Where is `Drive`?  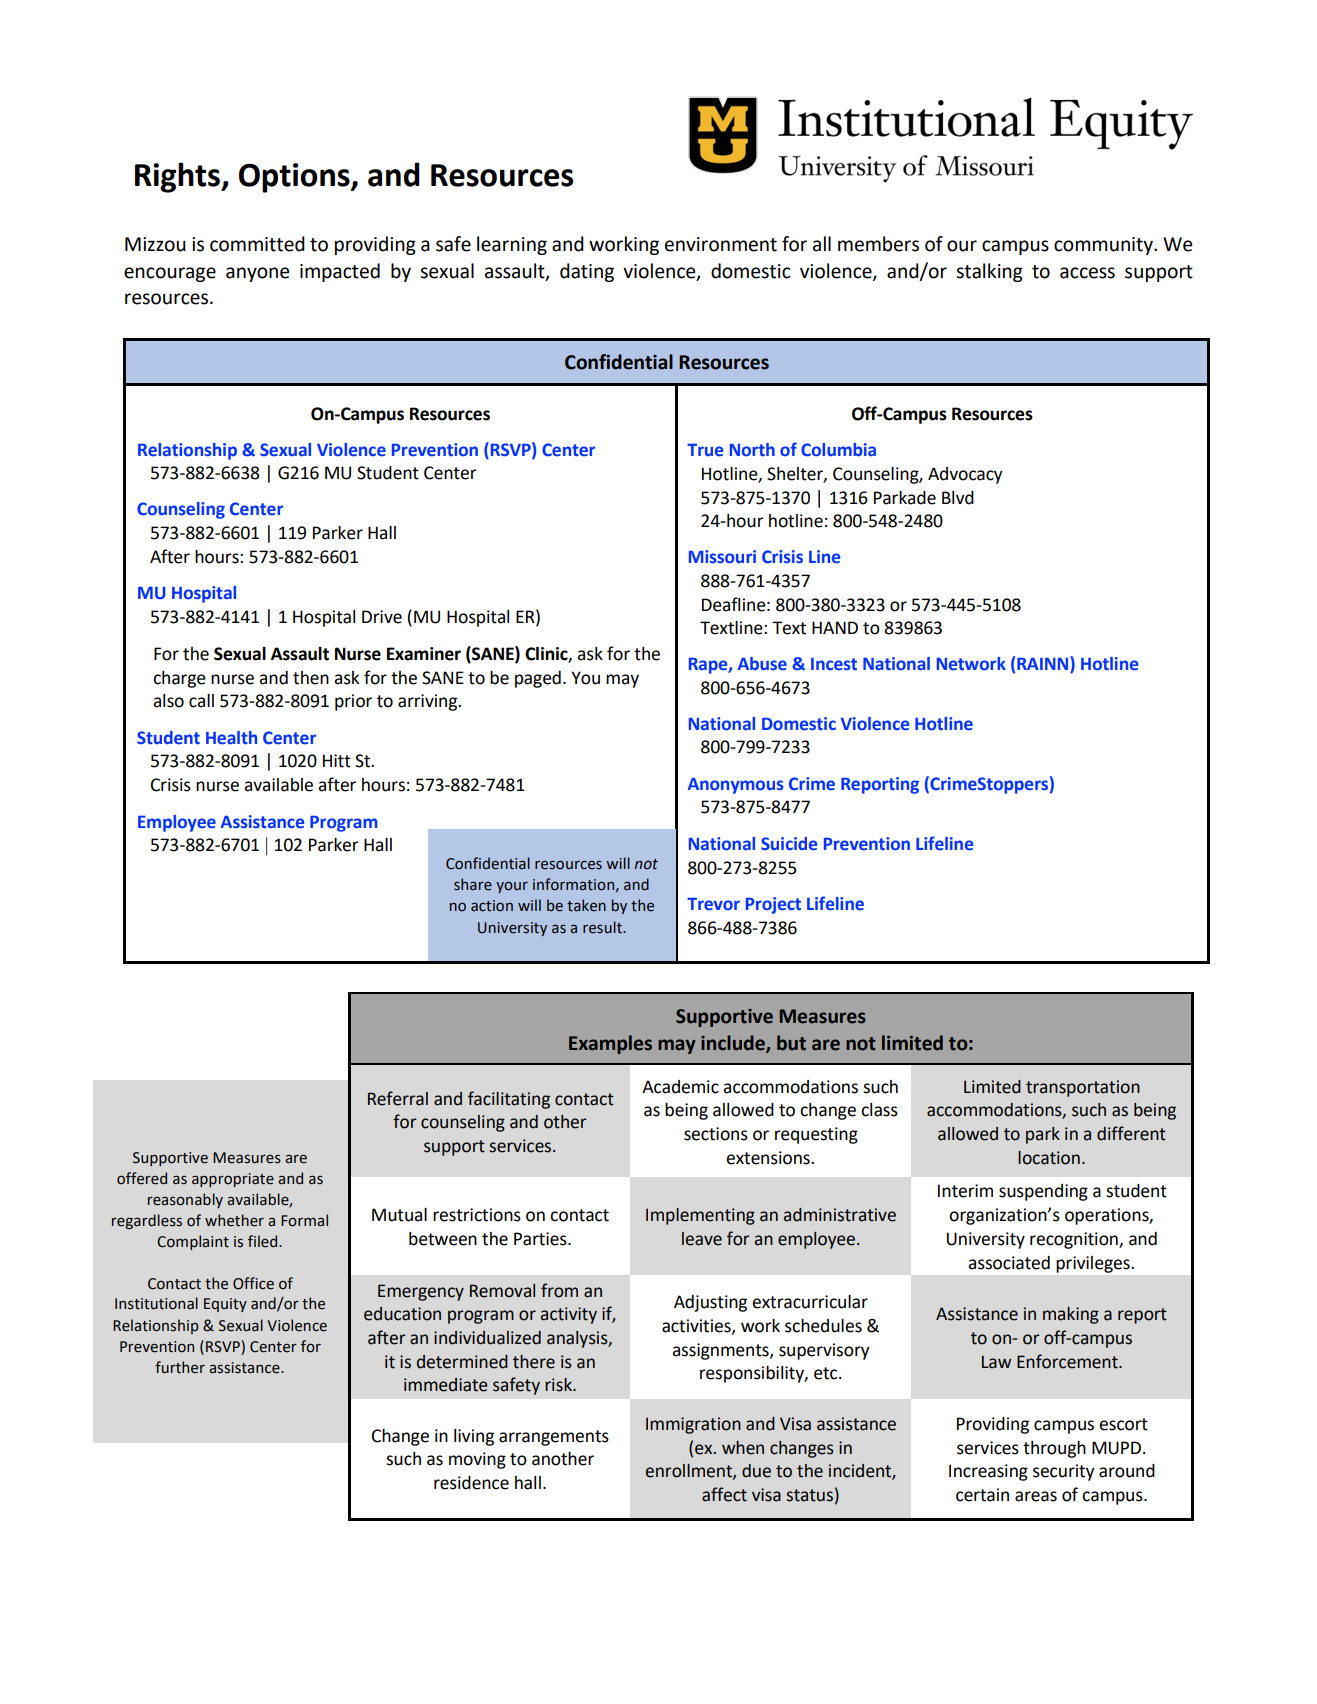 Drive is located at coordinates (382, 617).
